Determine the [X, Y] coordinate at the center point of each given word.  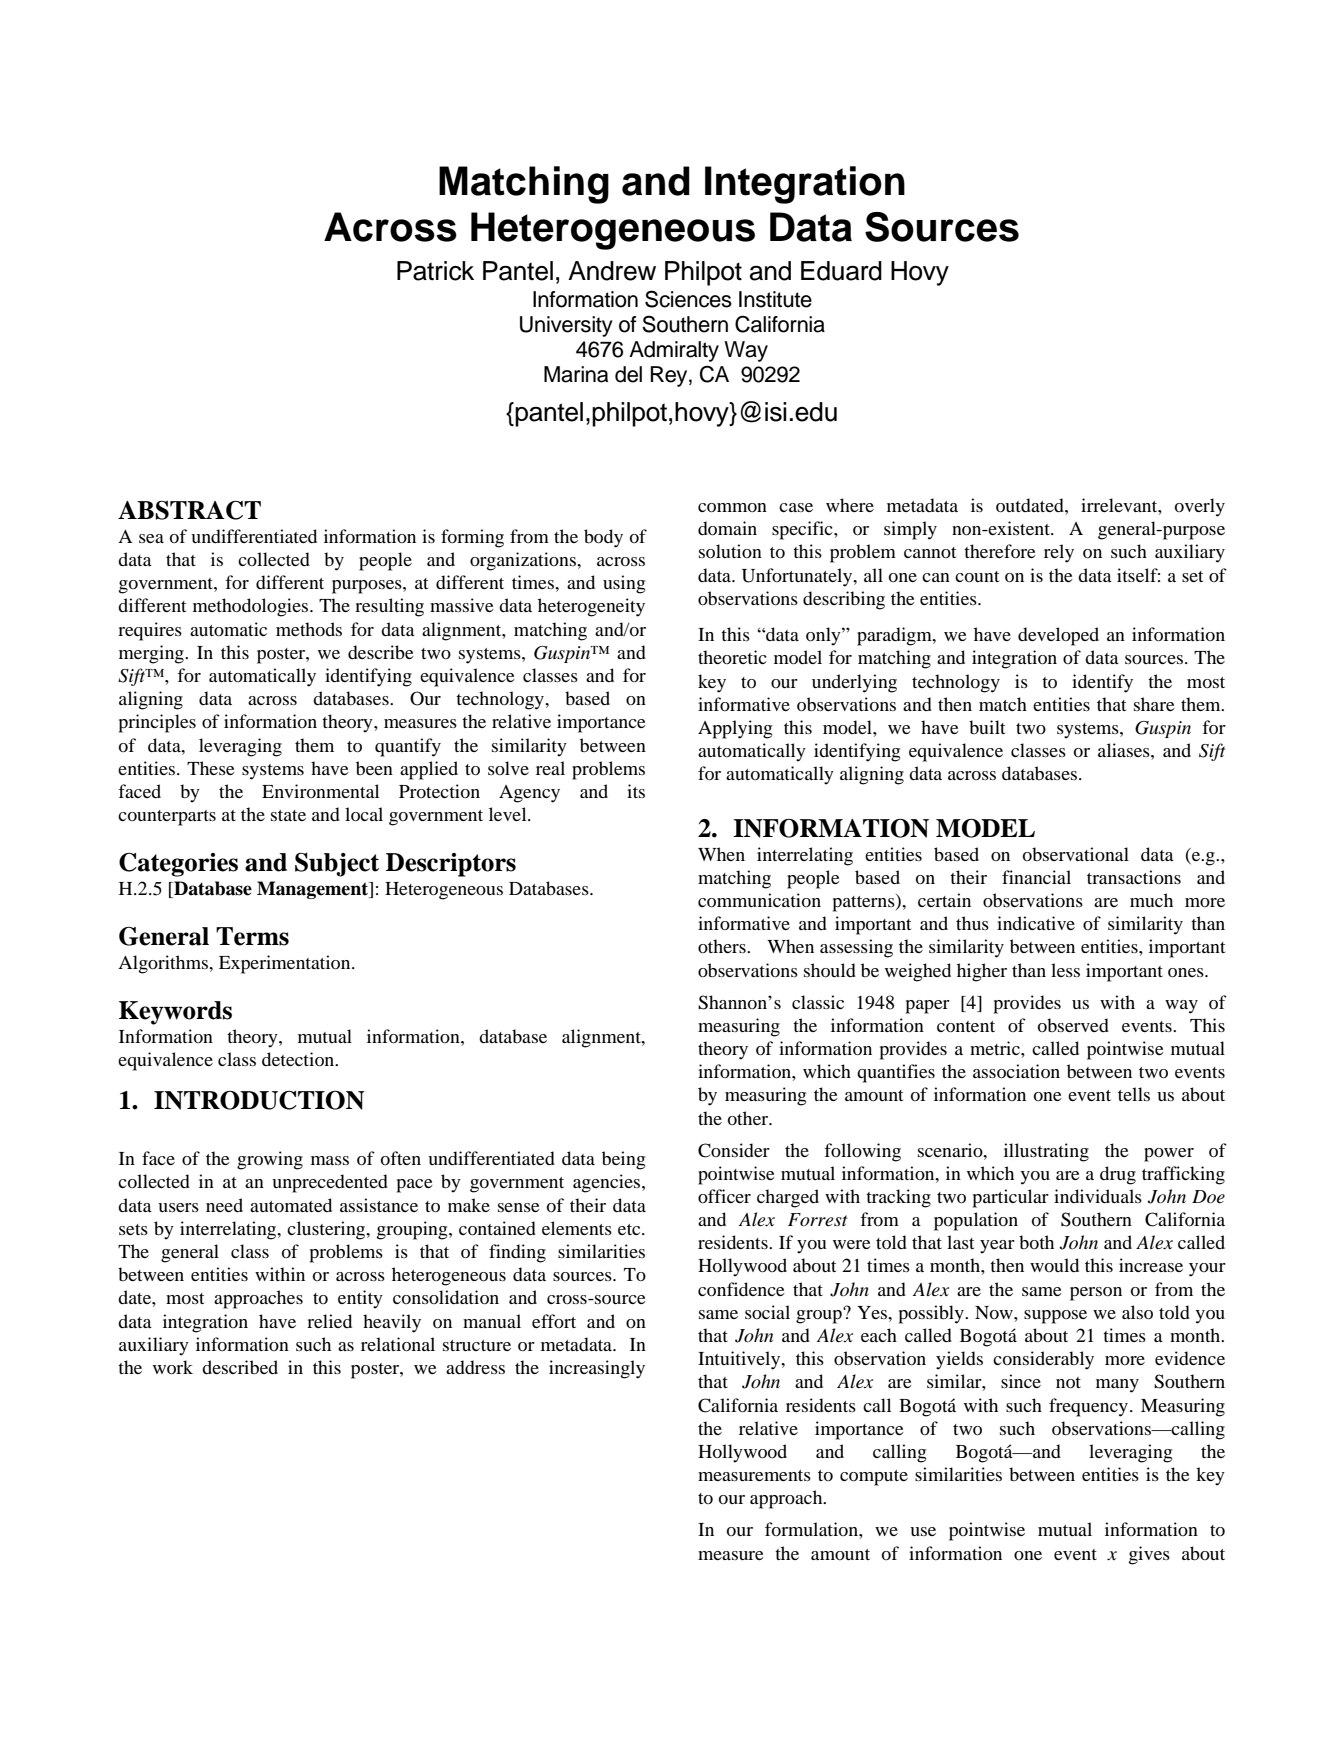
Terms [252, 936]
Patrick [435, 271]
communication [759, 900]
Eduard [841, 271]
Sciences [688, 299]
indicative [1036, 923]
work [173, 1367]
